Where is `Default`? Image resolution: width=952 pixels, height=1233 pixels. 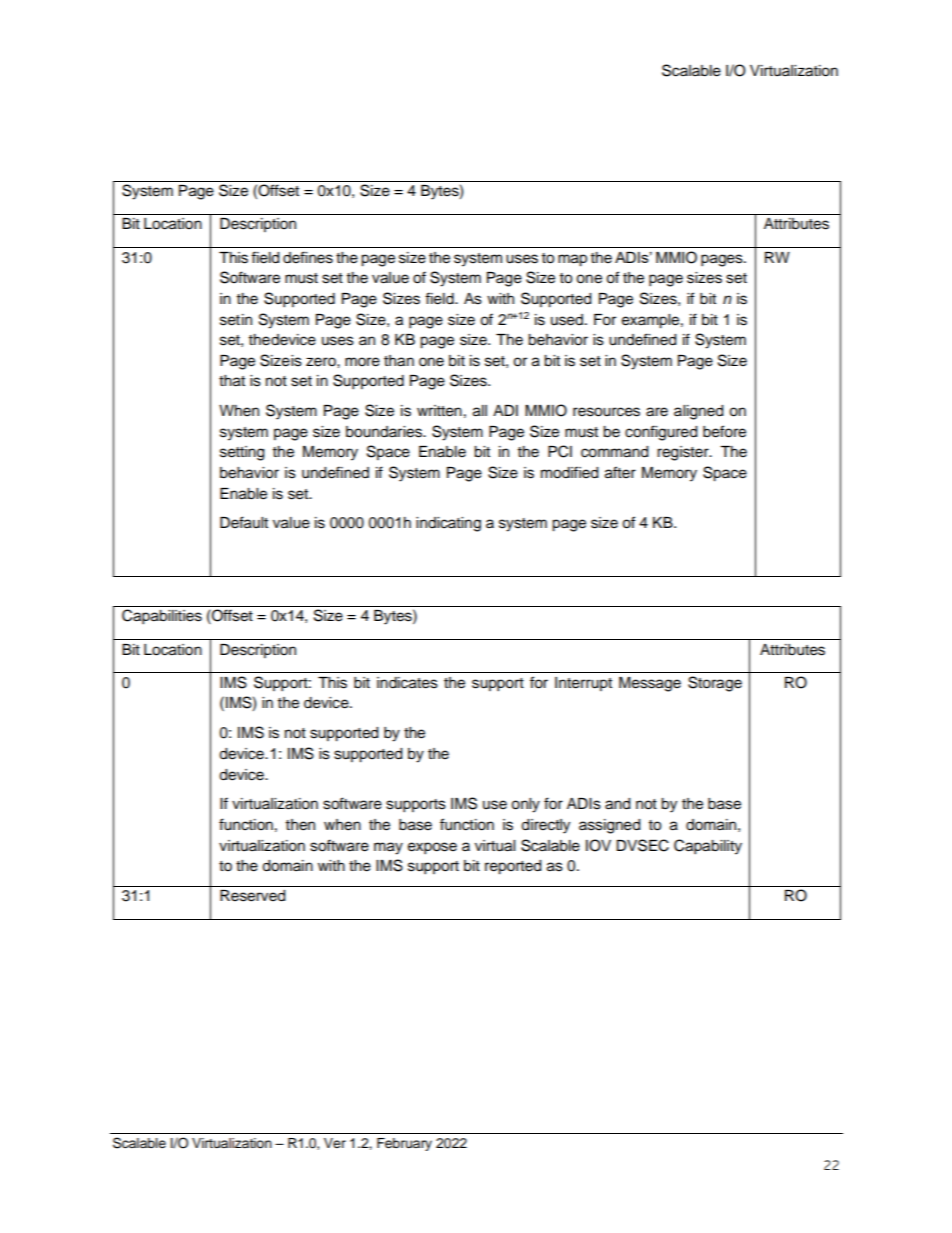
Default is located at coordinates (244, 522).
